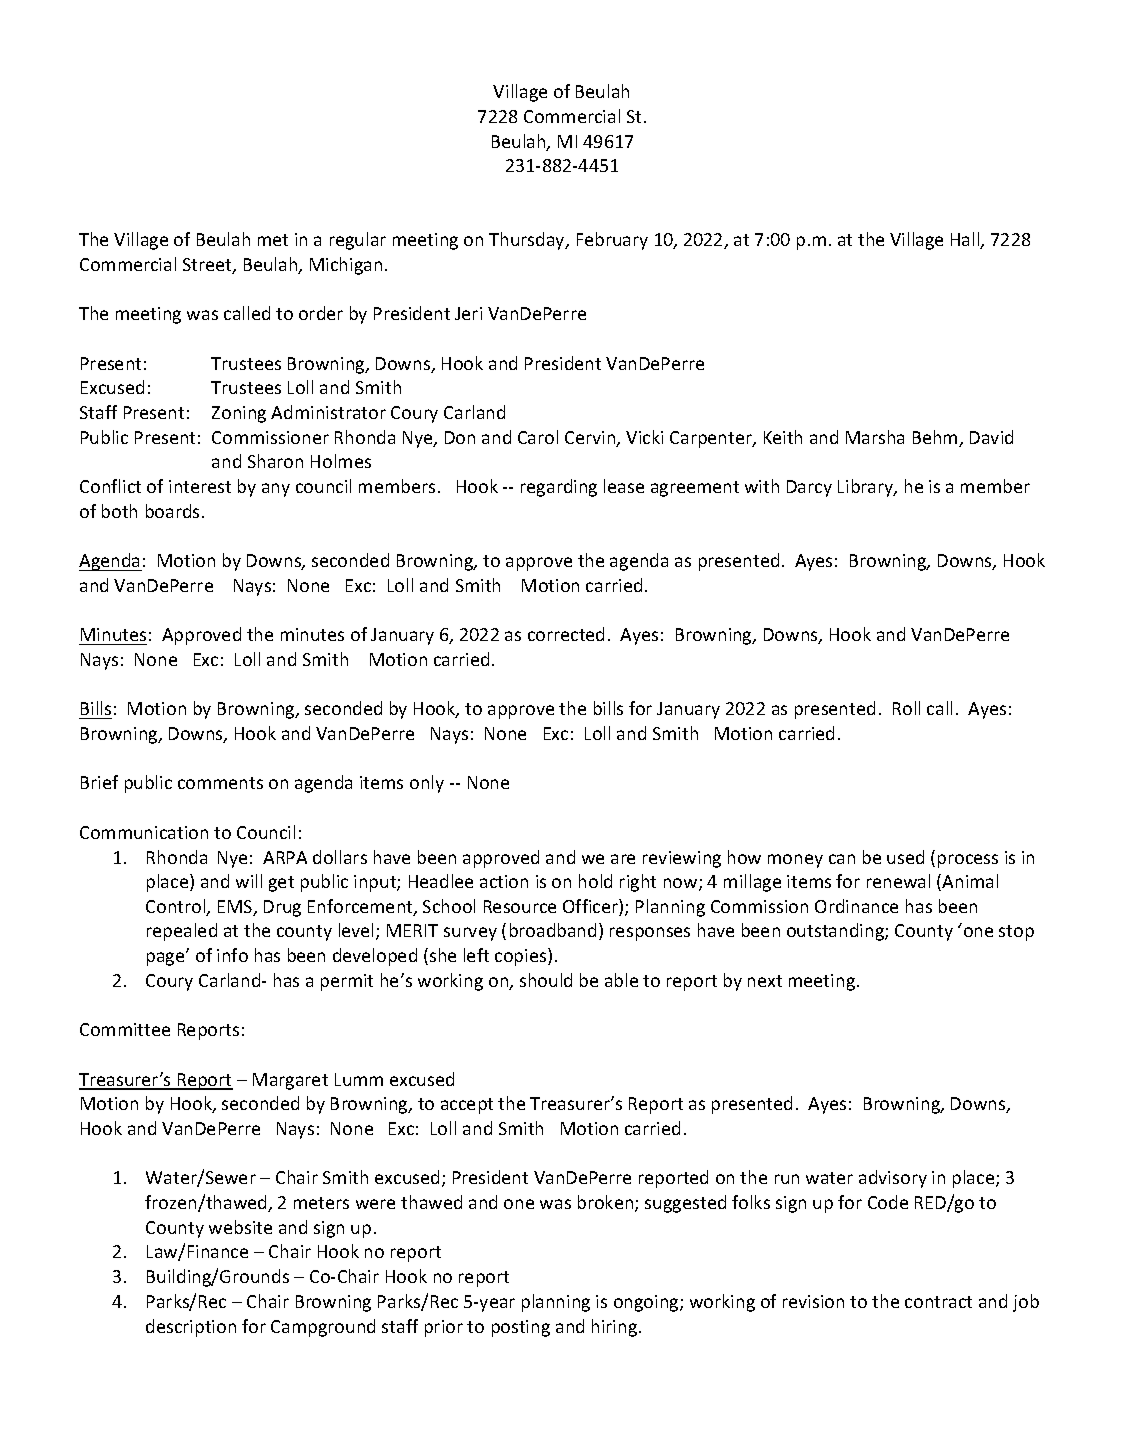  What do you see at coordinates (528, 241) in the screenshot?
I see `Thursday` at bounding box center [528, 241].
